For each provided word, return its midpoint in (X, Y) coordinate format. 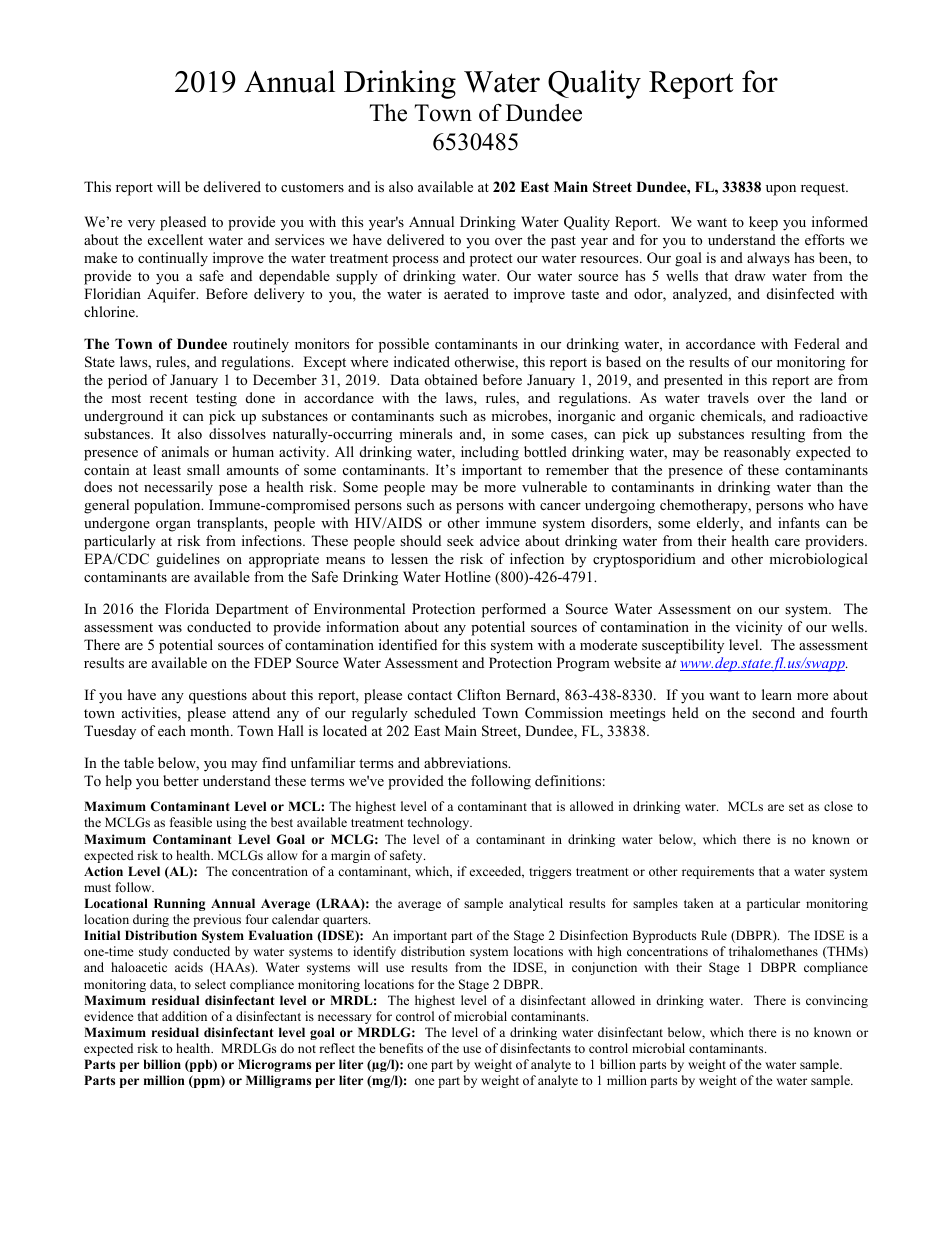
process (415, 261)
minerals (425, 433)
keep (763, 223)
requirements (718, 872)
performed (514, 610)
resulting (778, 435)
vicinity (759, 628)
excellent (175, 239)
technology (440, 823)
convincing (837, 1001)
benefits (401, 1048)
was (170, 628)
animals (185, 451)
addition (184, 1016)
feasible (191, 822)
